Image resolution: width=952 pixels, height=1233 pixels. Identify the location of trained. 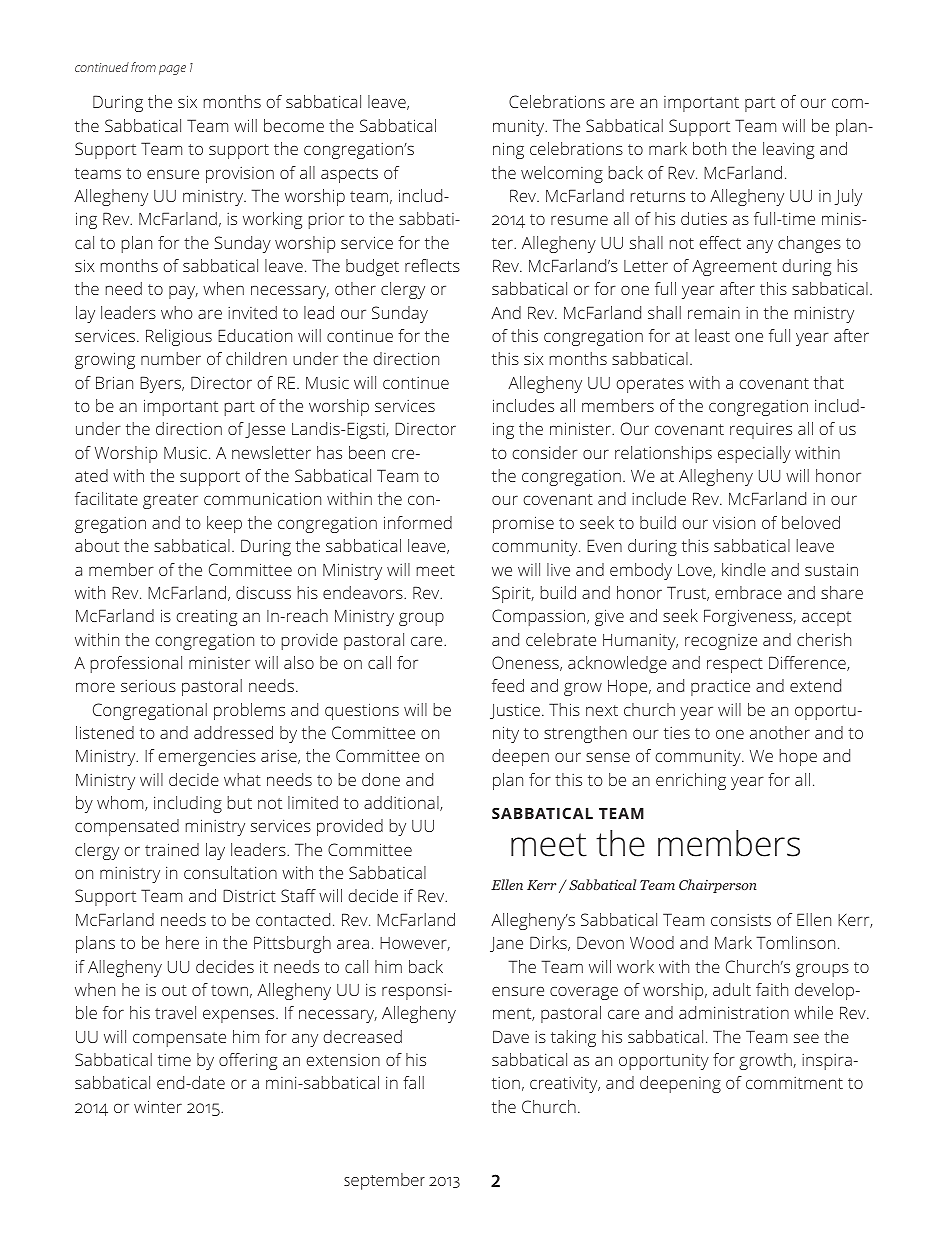
(172, 849).
